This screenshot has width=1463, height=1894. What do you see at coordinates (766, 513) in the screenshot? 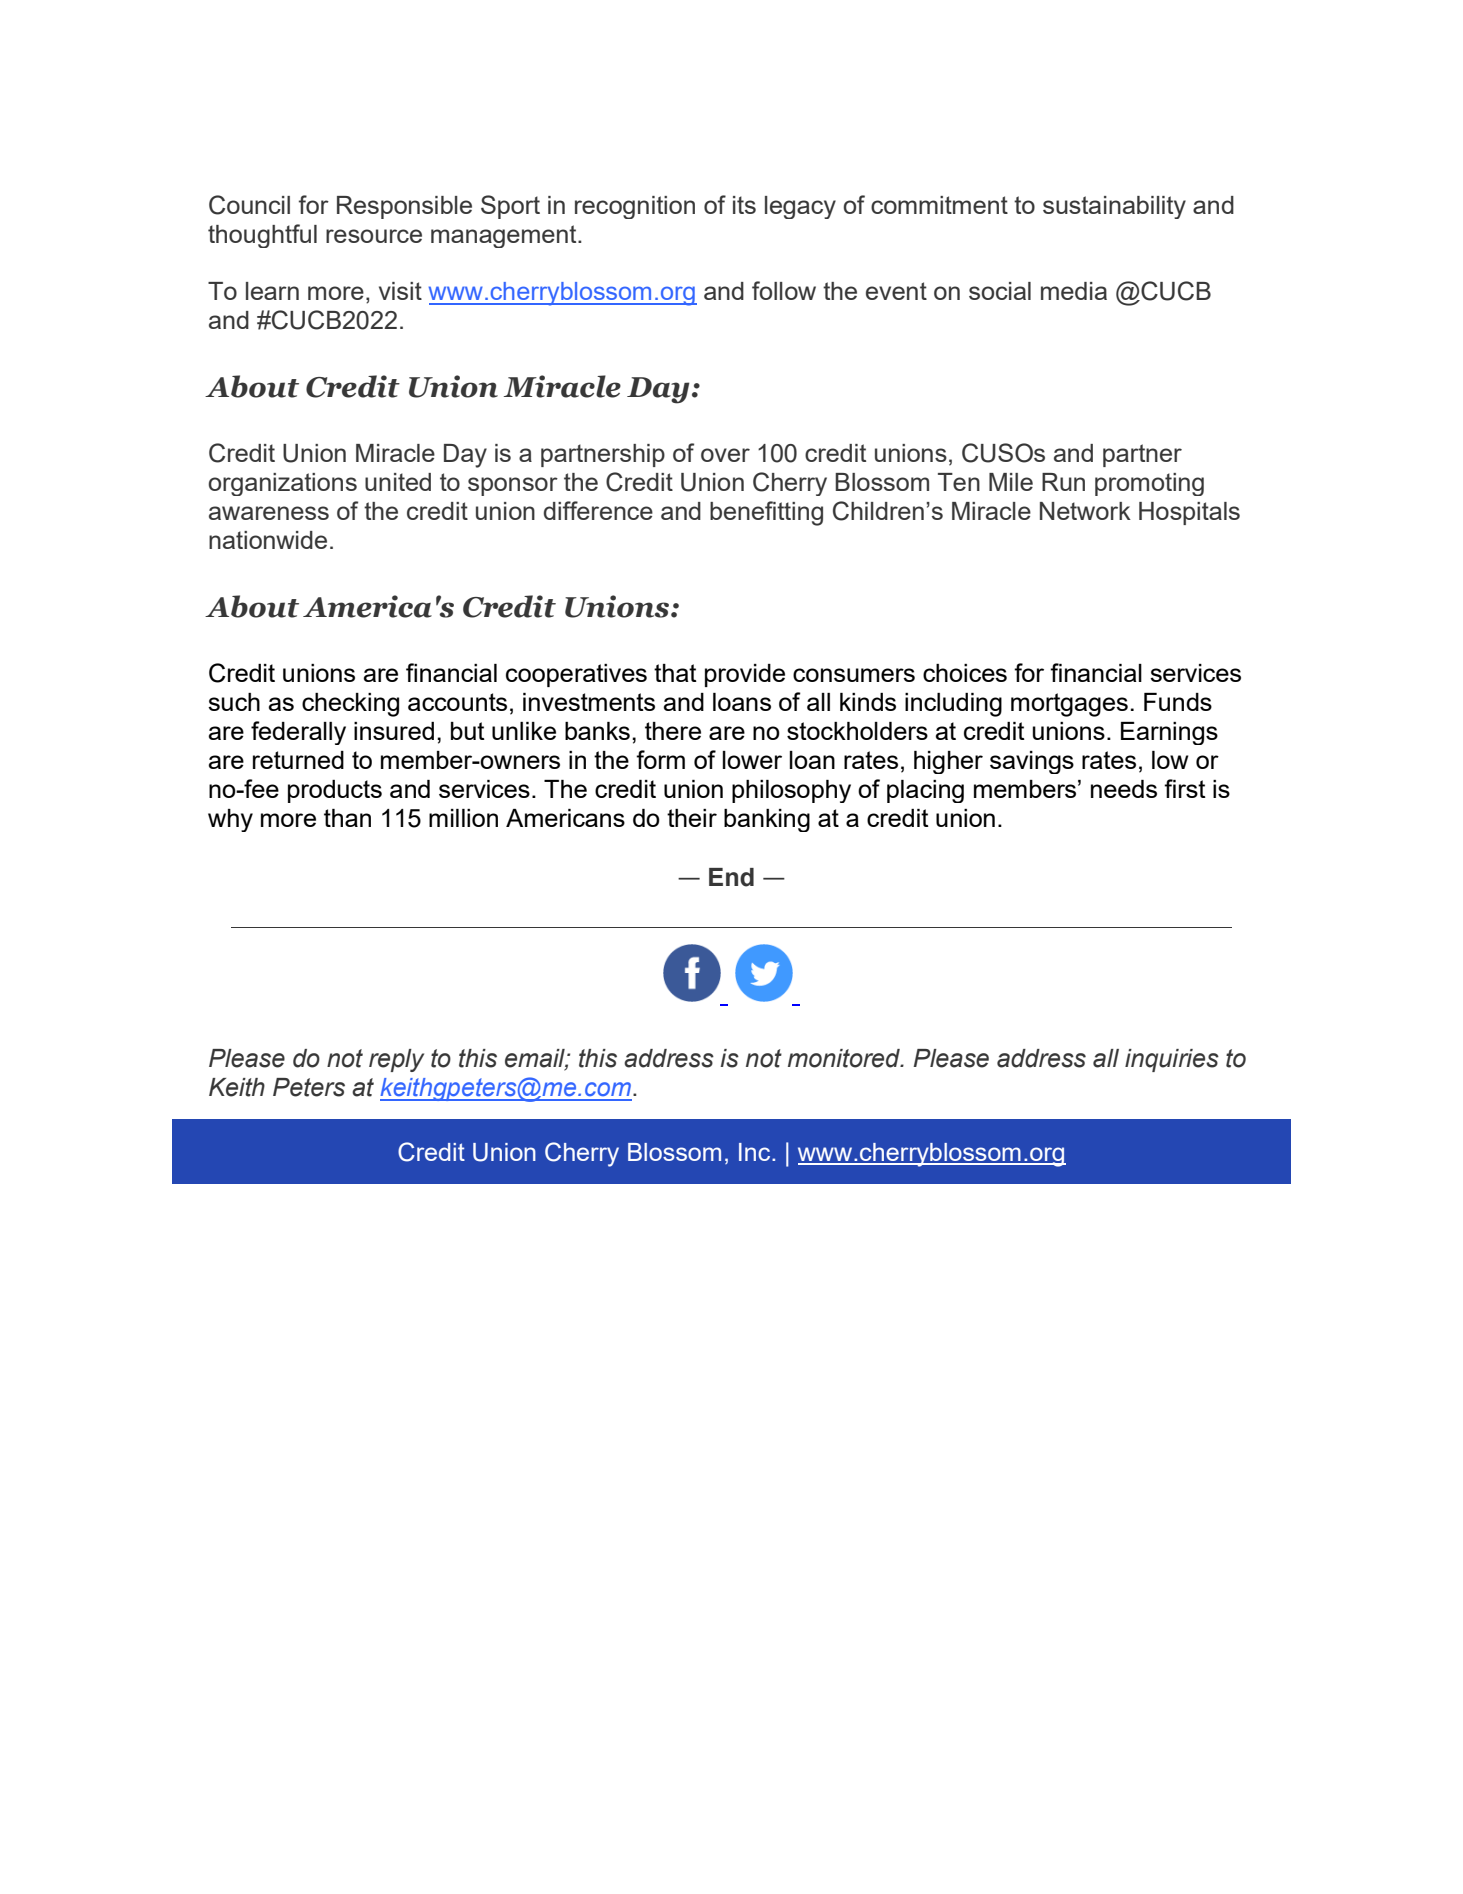
I see `benefitting` at bounding box center [766, 513].
